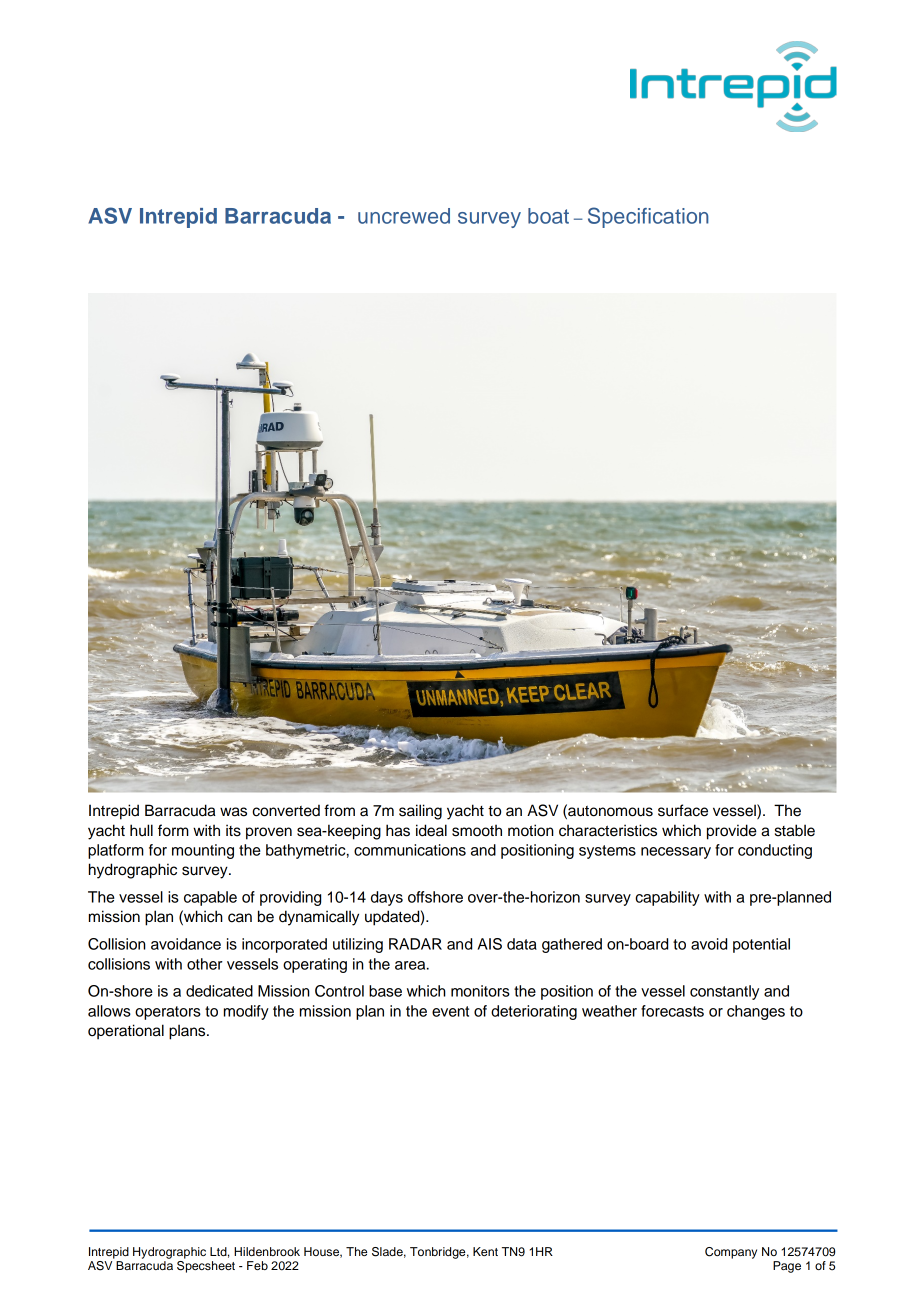  Describe the element at coordinates (548, 216) in the image. I see `boat` at that location.
